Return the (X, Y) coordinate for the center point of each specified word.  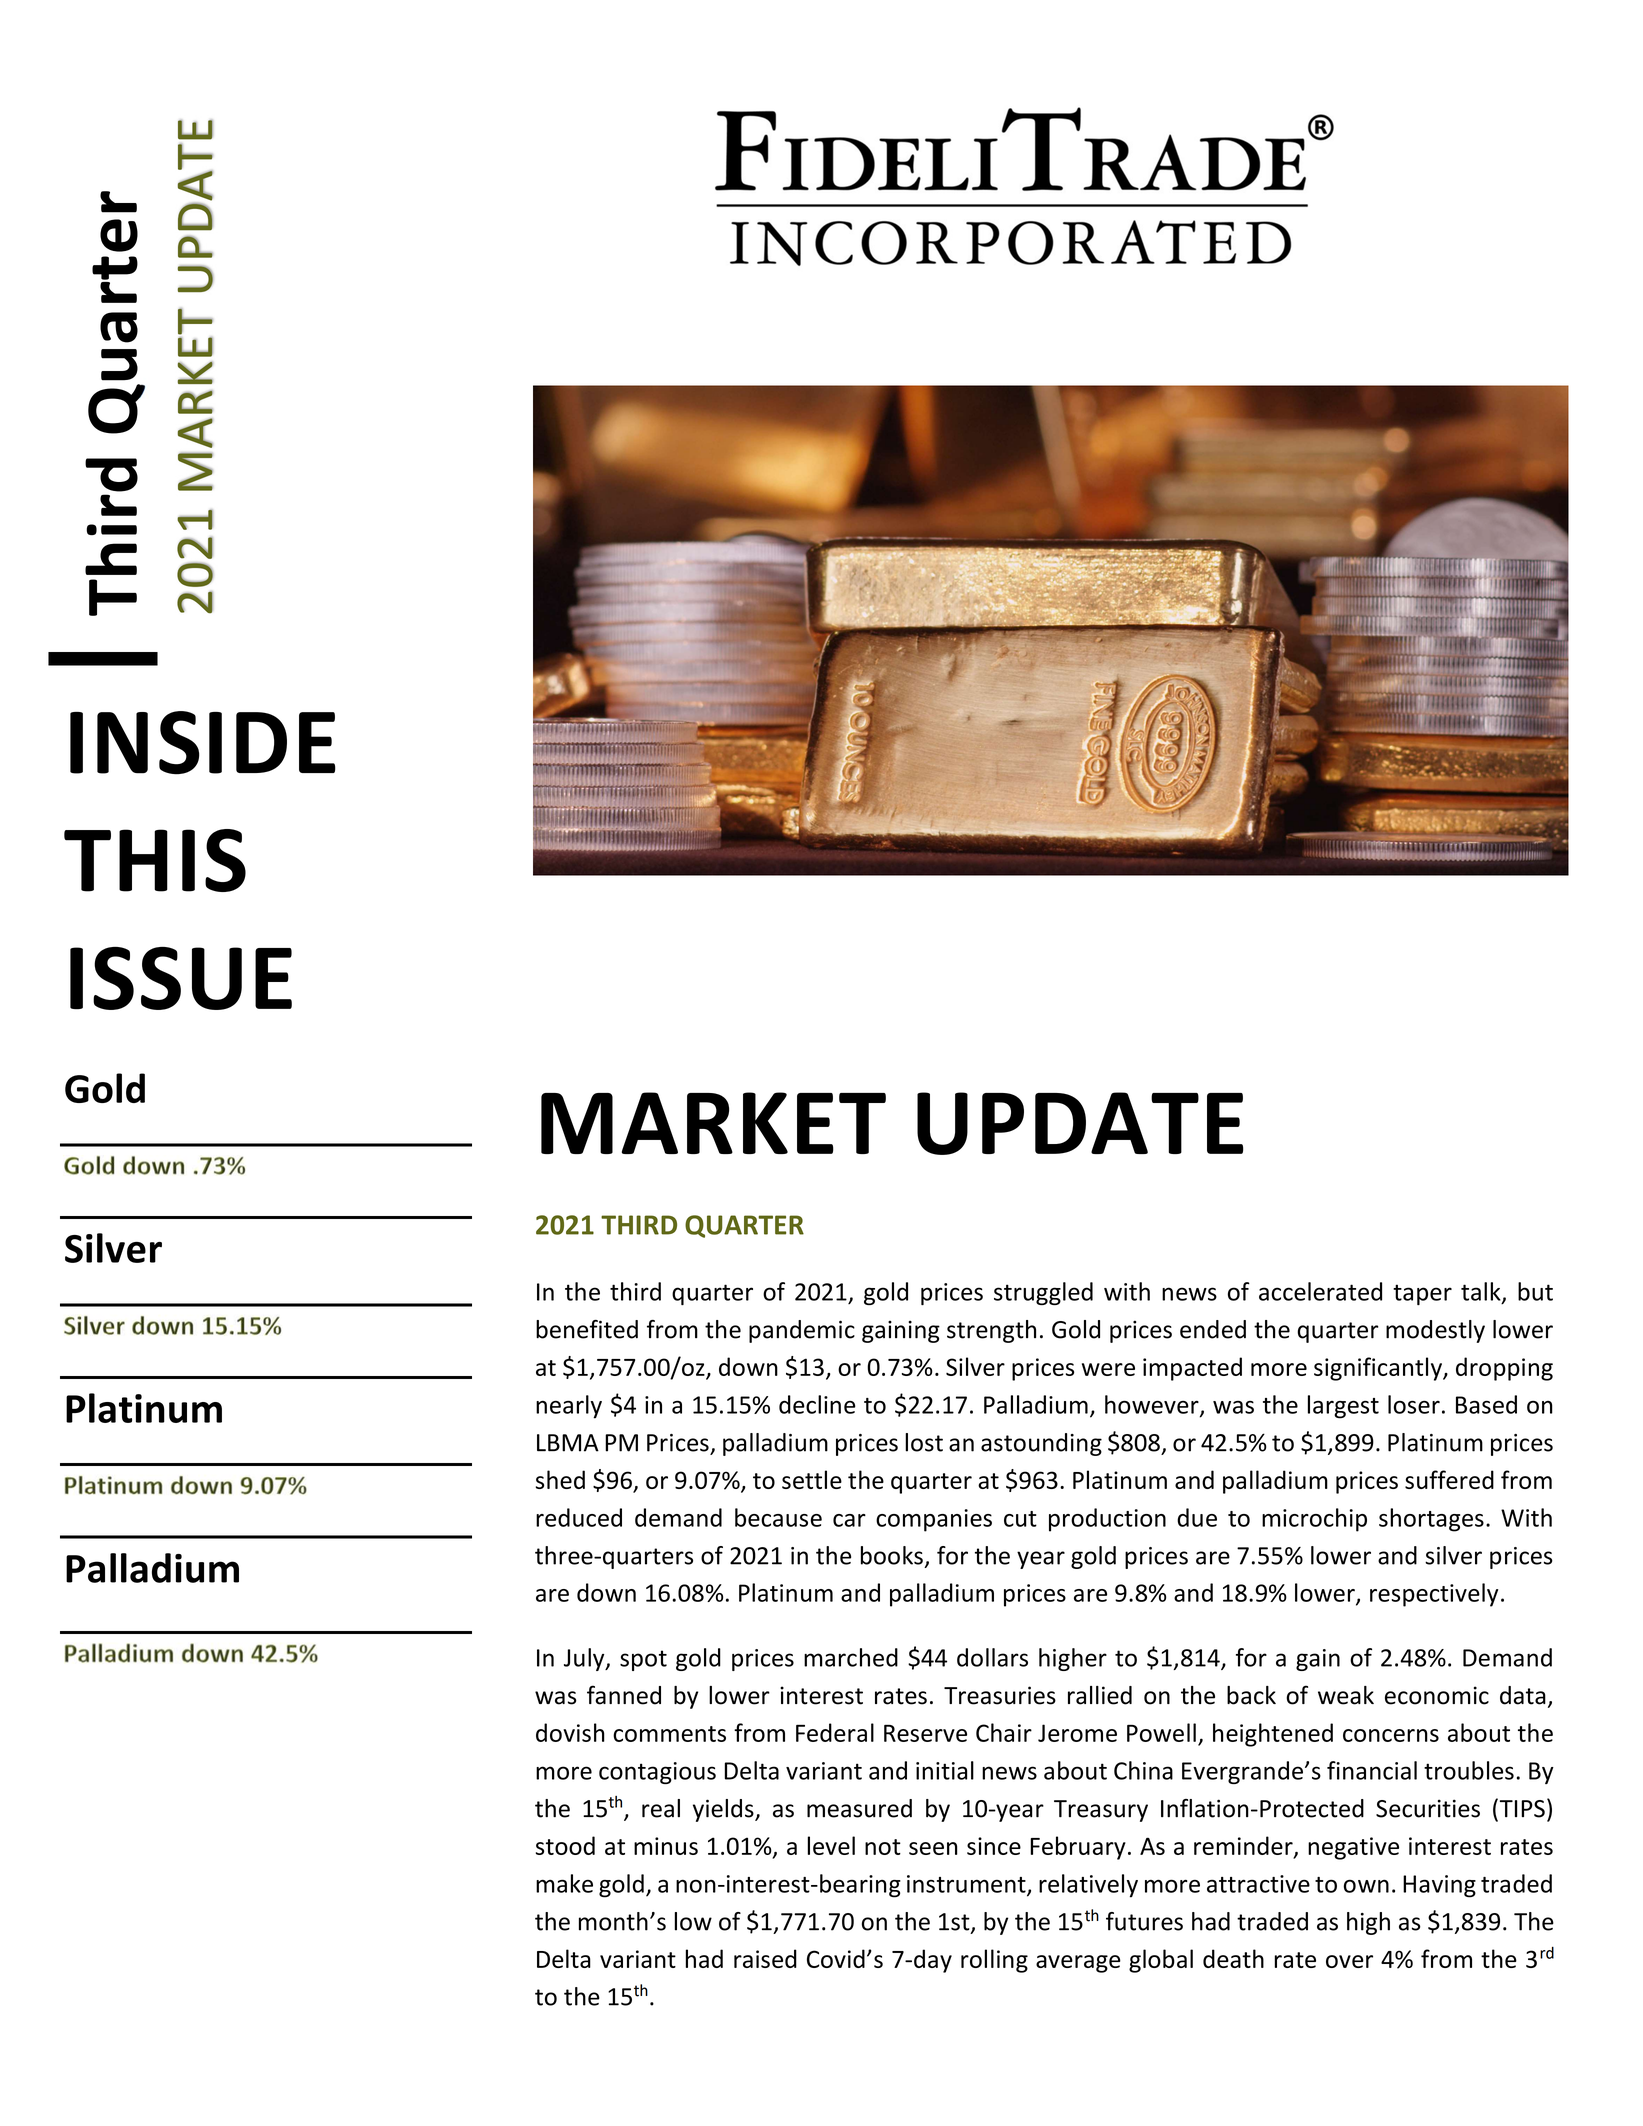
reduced (579, 1517)
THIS (155, 860)
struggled (1043, 1293)
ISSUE (181, 978)
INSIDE (203, 743)
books (892, 1555)
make (564, 1883)
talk (1482, 1292)
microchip (1314, 1520)
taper (1422, 1294)
